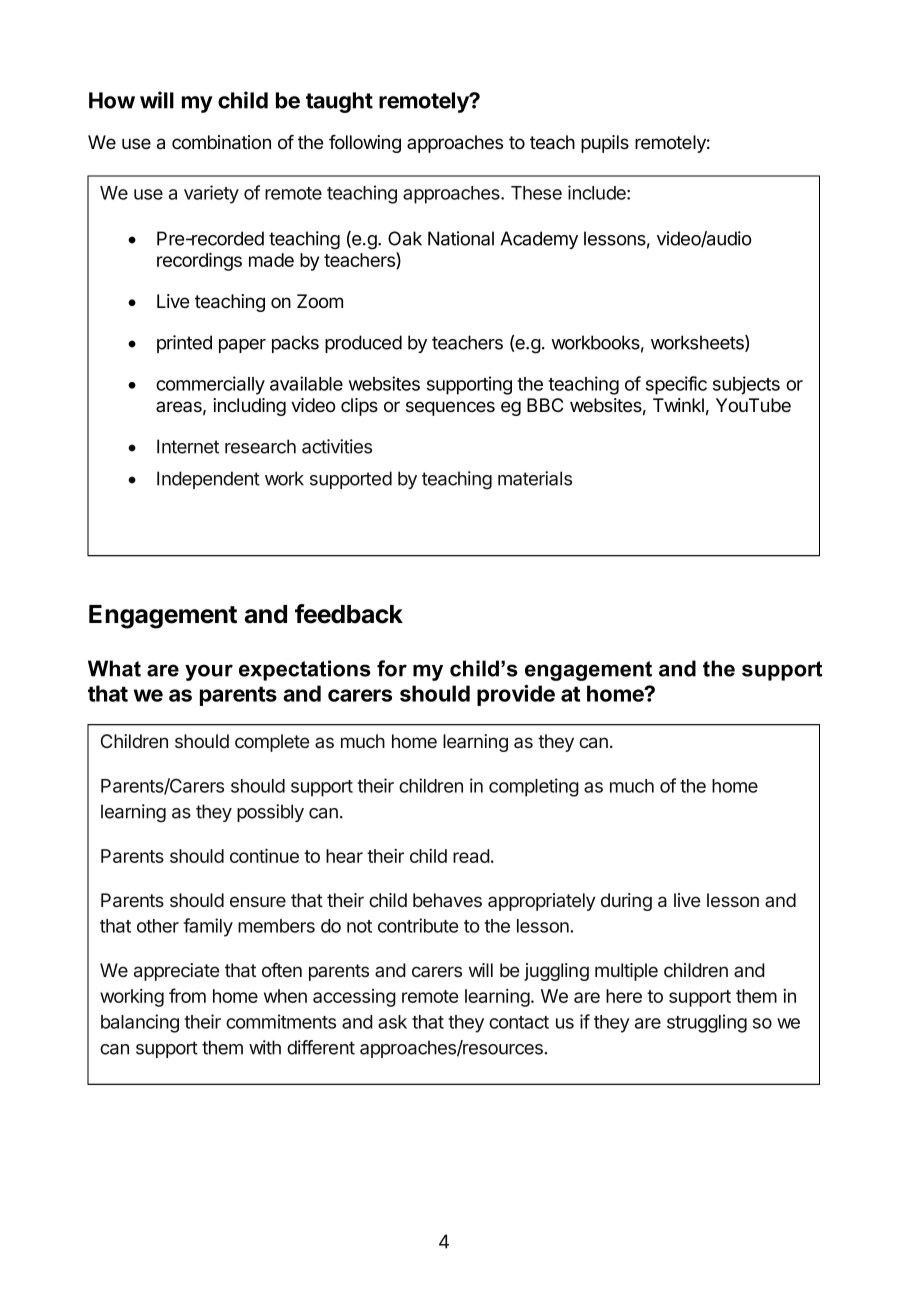 Image resolution: width=924 pixels, height=1307 pixels. Describe the element at coordinates (676, 385) in the page. I see `specific` at that location.
